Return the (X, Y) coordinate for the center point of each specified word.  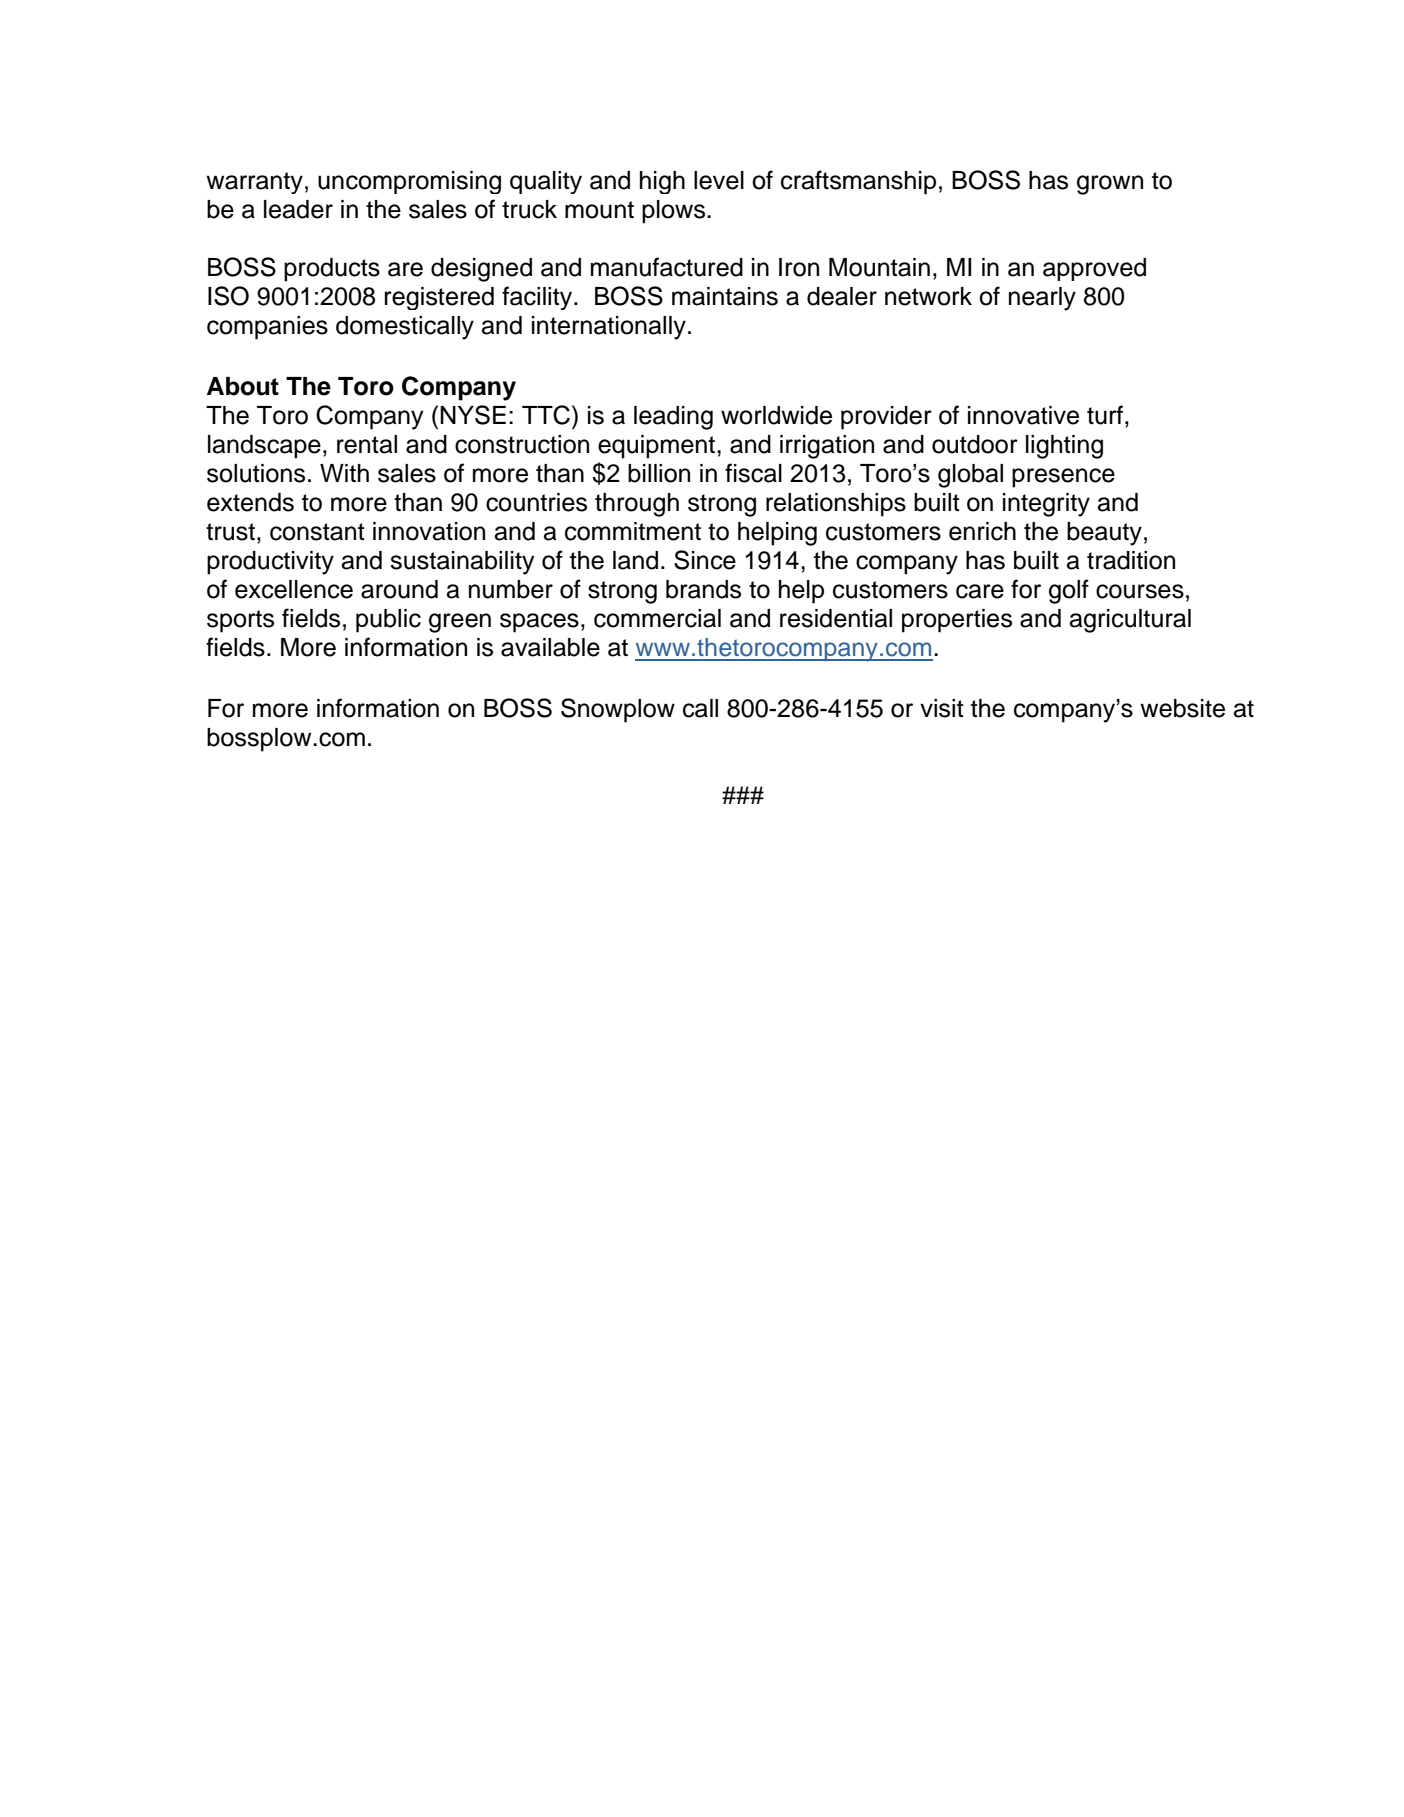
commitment (633, 531)
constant (317, 532)
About (243, 386)
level (719, 180)
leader (298, 209)
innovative (1023, 415)
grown (1110, 185)
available (550, 647)
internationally (609, 328)
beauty (1104, 534)
